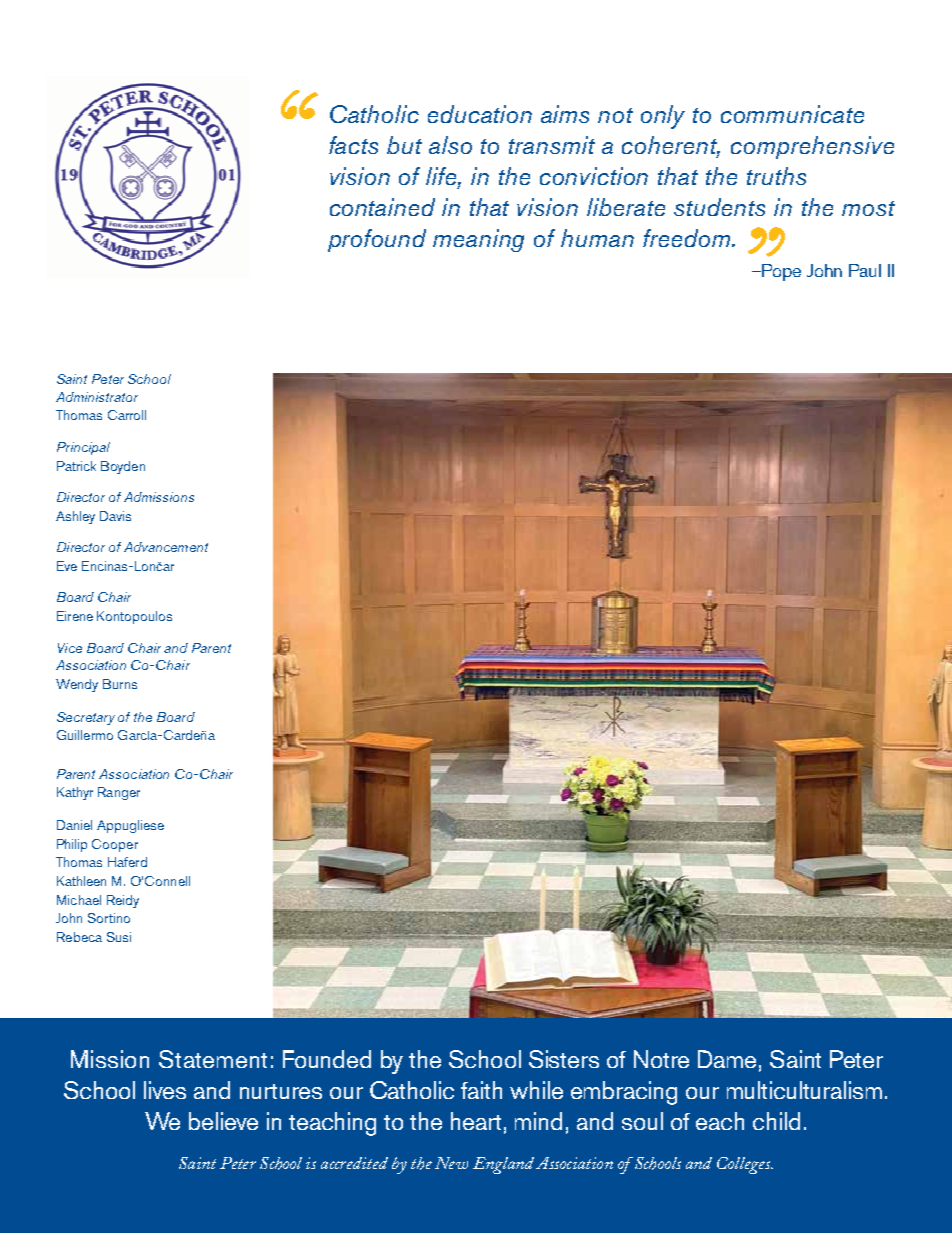 The image size is (952, 1233). I want to click on comprehensive, so click(812, 147).
